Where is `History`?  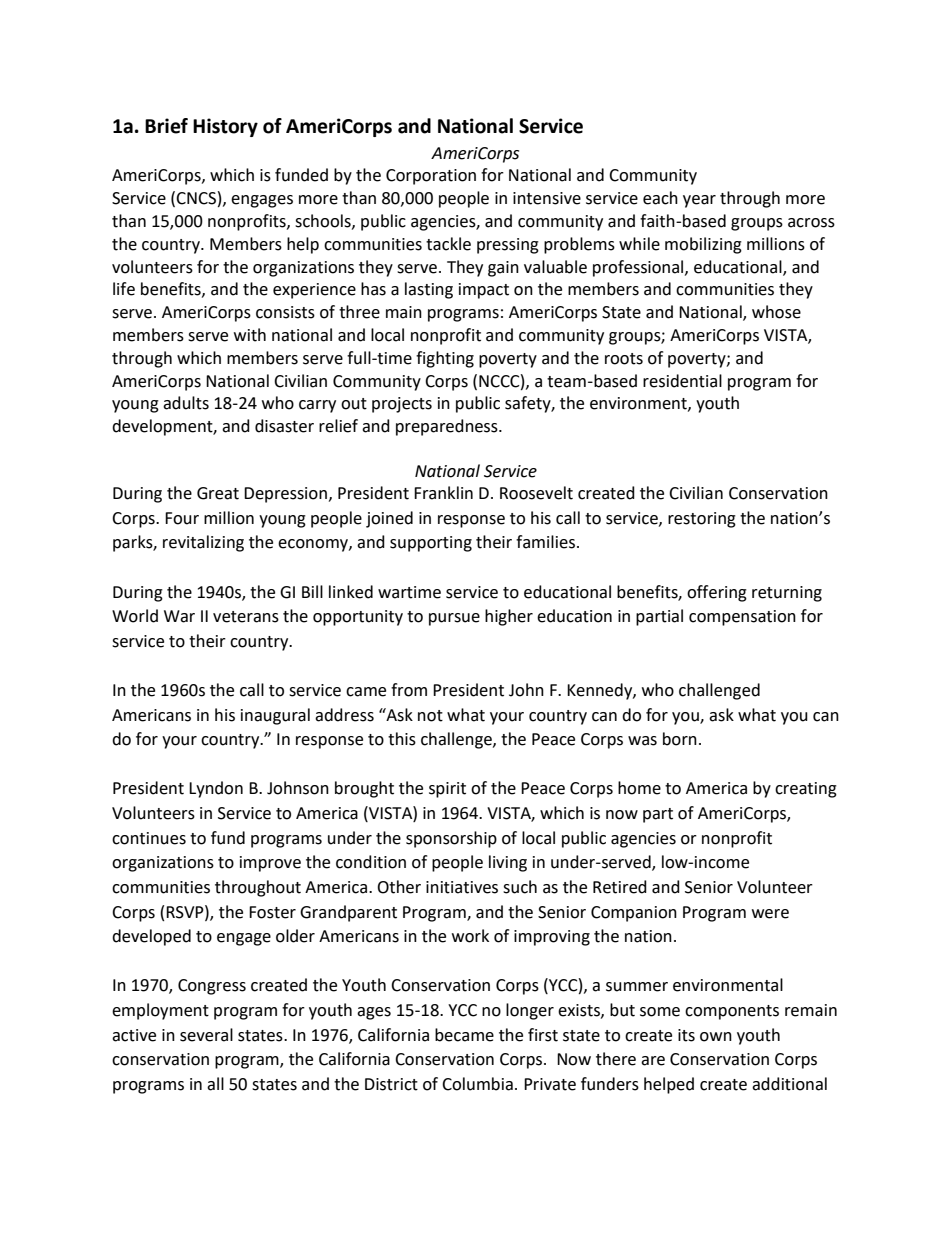
History is located at coordinates (225, 127).
